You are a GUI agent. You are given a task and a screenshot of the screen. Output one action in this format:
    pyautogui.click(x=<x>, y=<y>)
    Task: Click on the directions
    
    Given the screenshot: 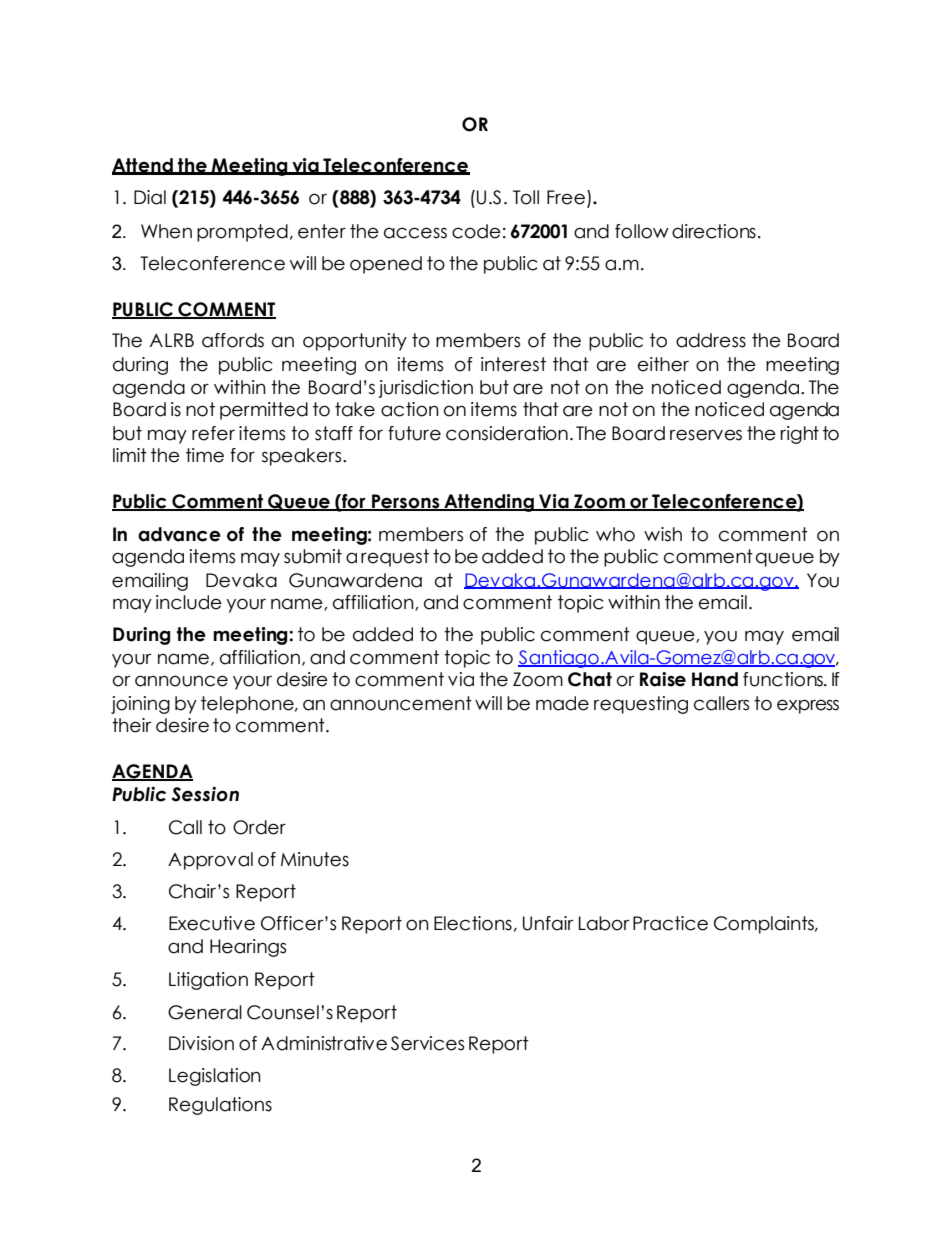 What is the action you would take?
    pyautogui.click(x=714, y=231)
